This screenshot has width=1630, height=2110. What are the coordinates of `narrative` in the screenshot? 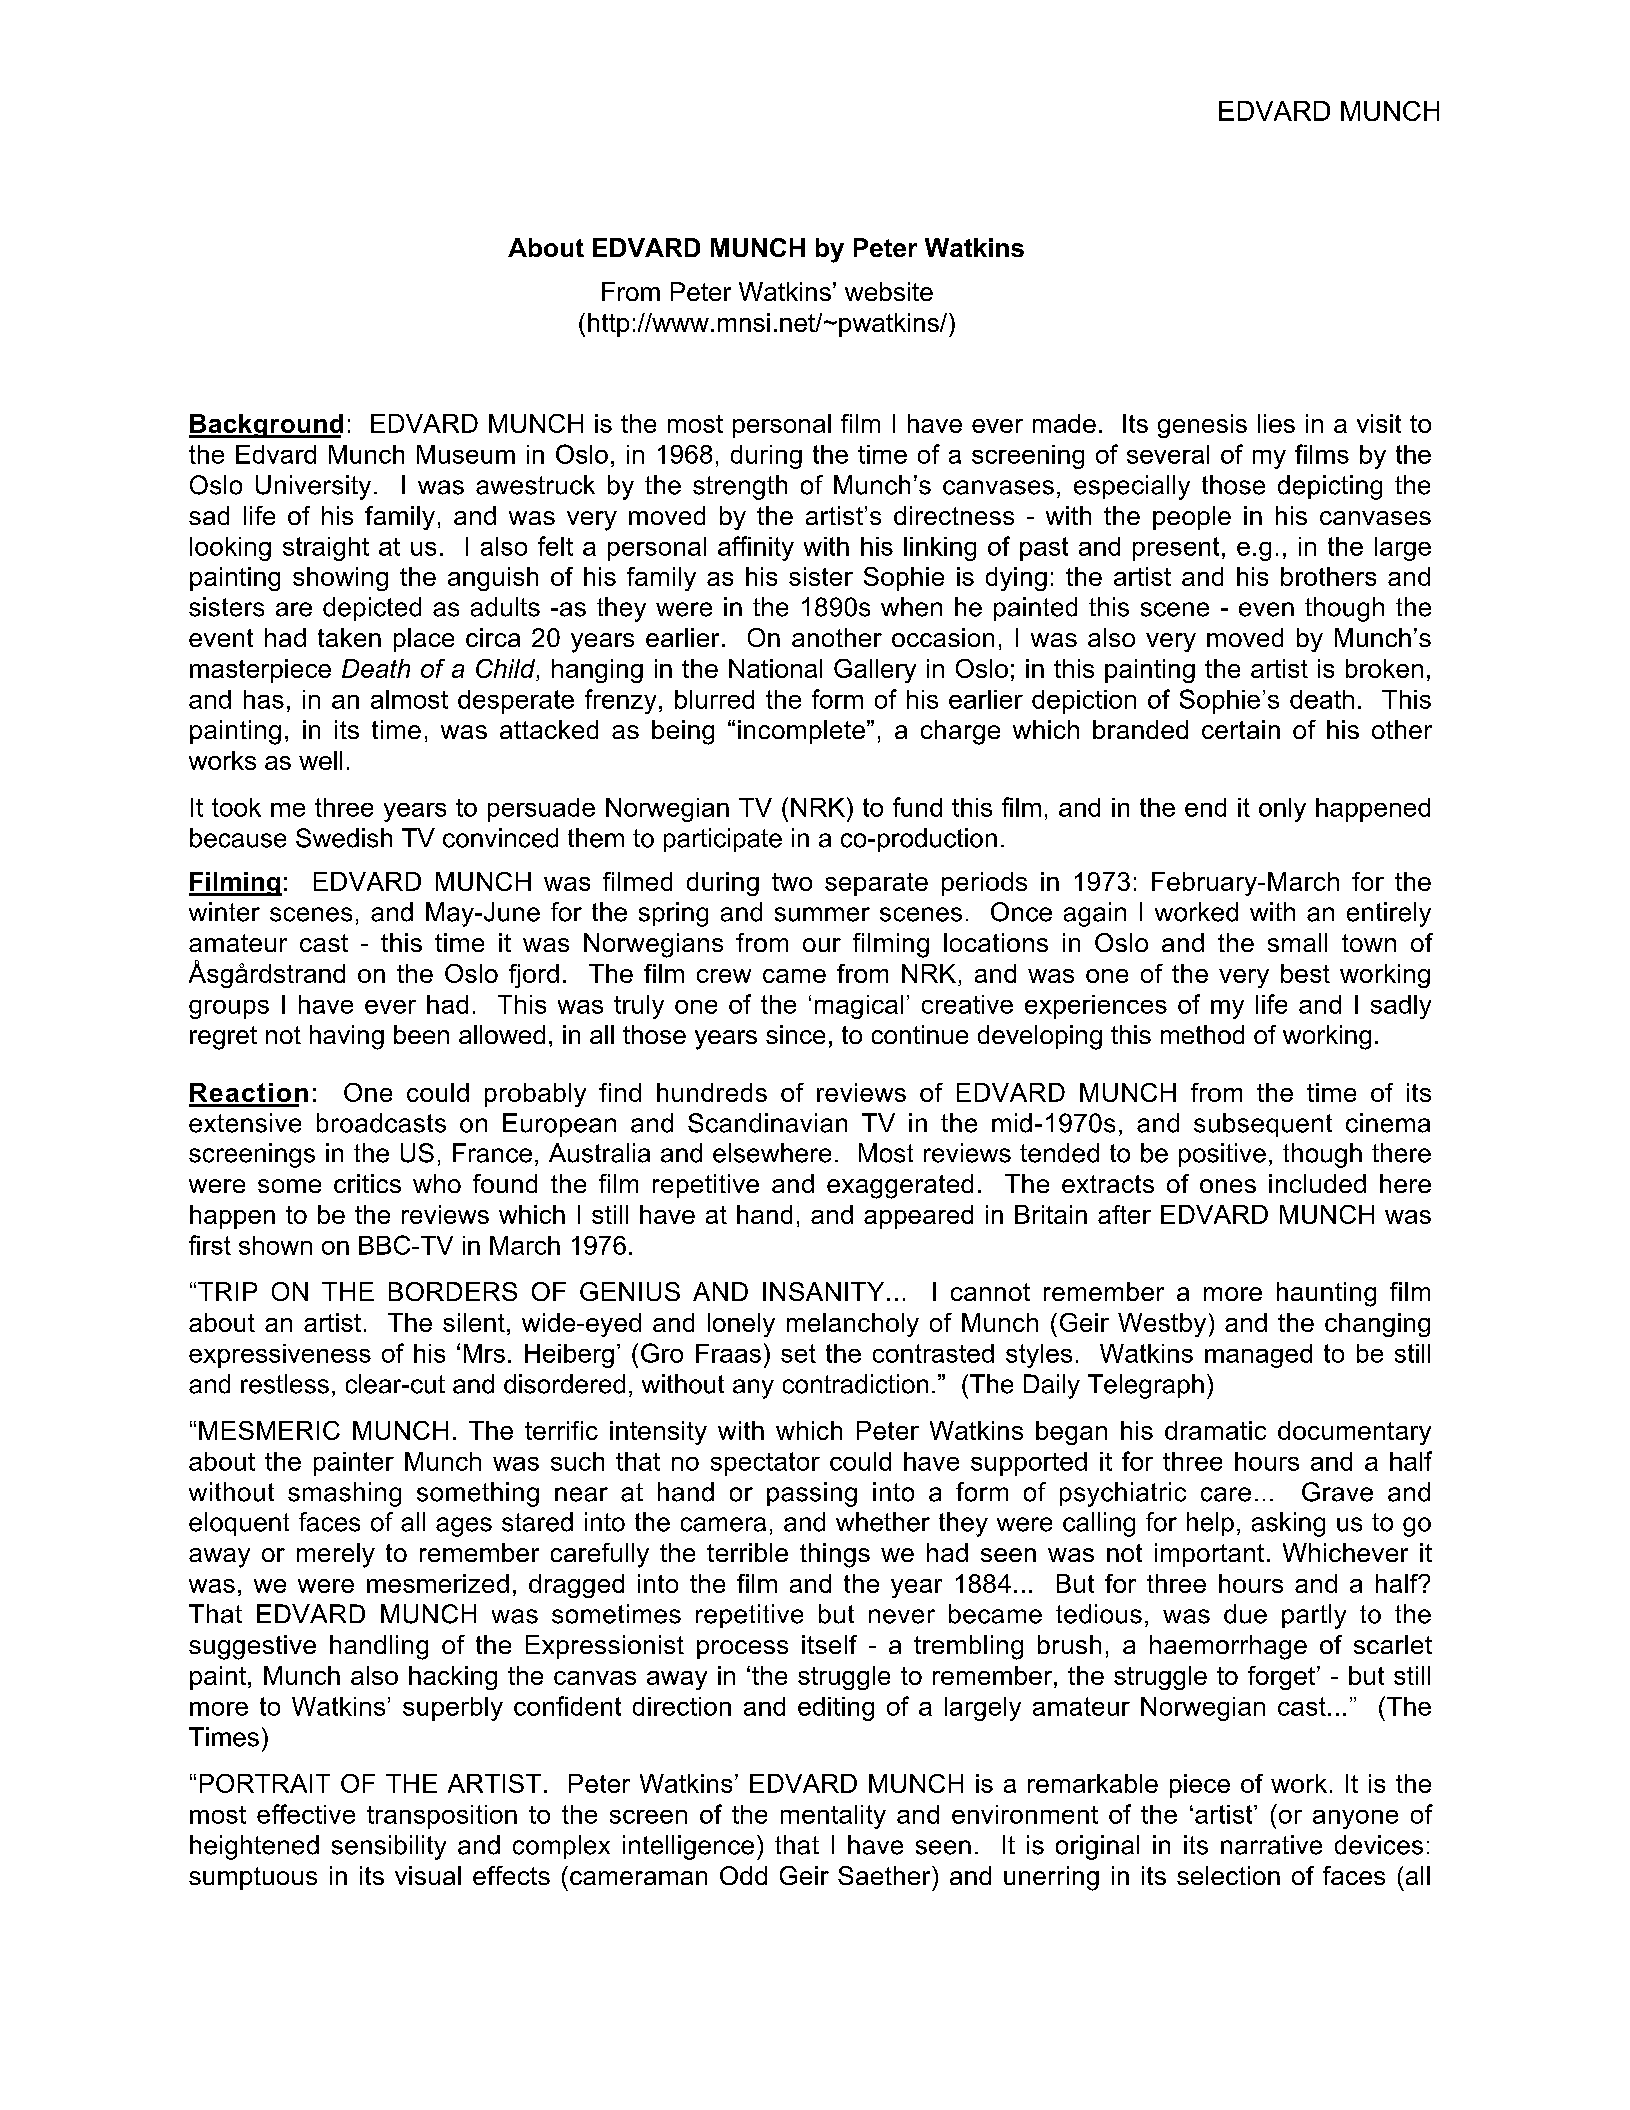 It's located at (1271, 1845).
